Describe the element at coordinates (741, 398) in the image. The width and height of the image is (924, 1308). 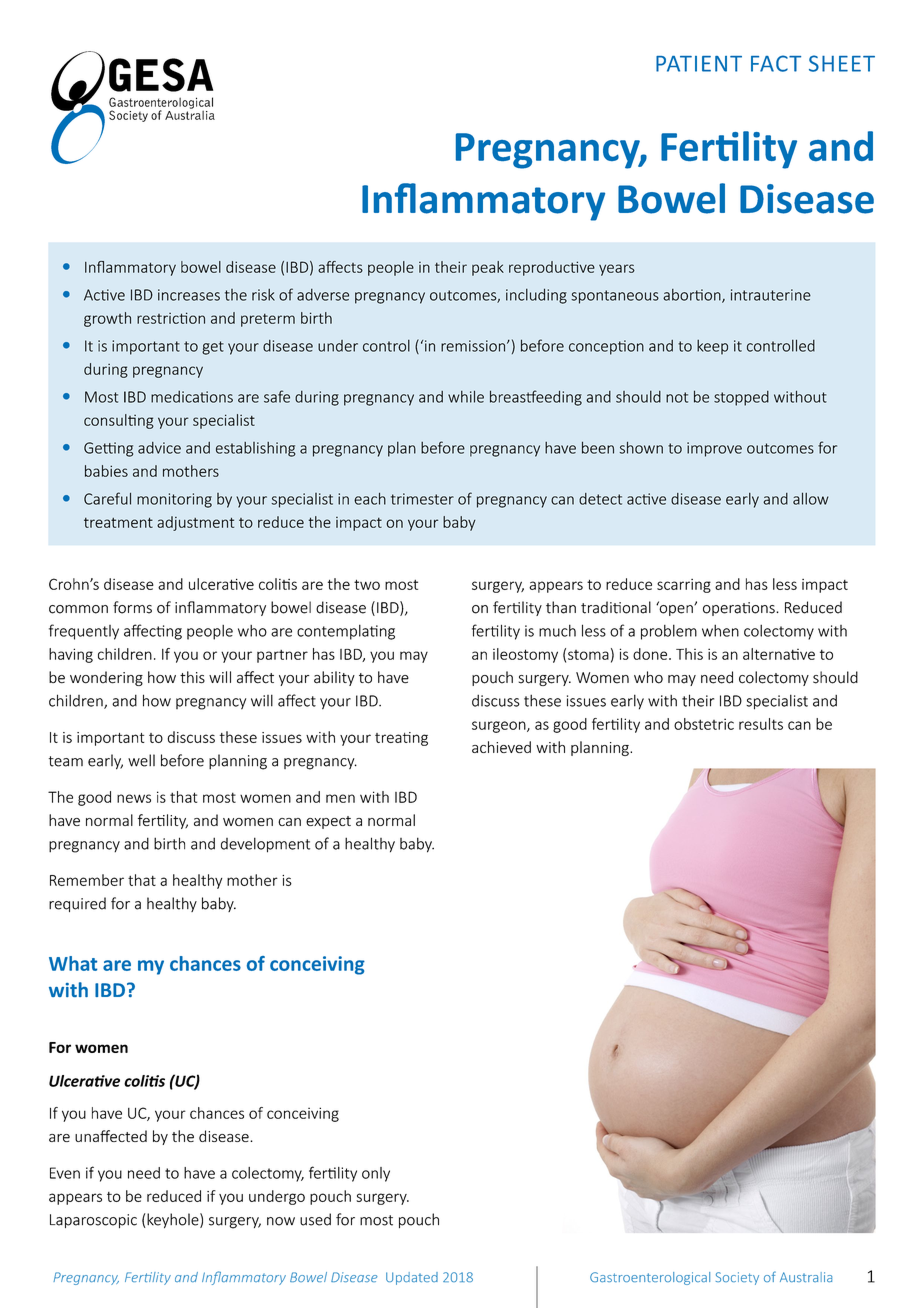
I see `stopped` at that location.
